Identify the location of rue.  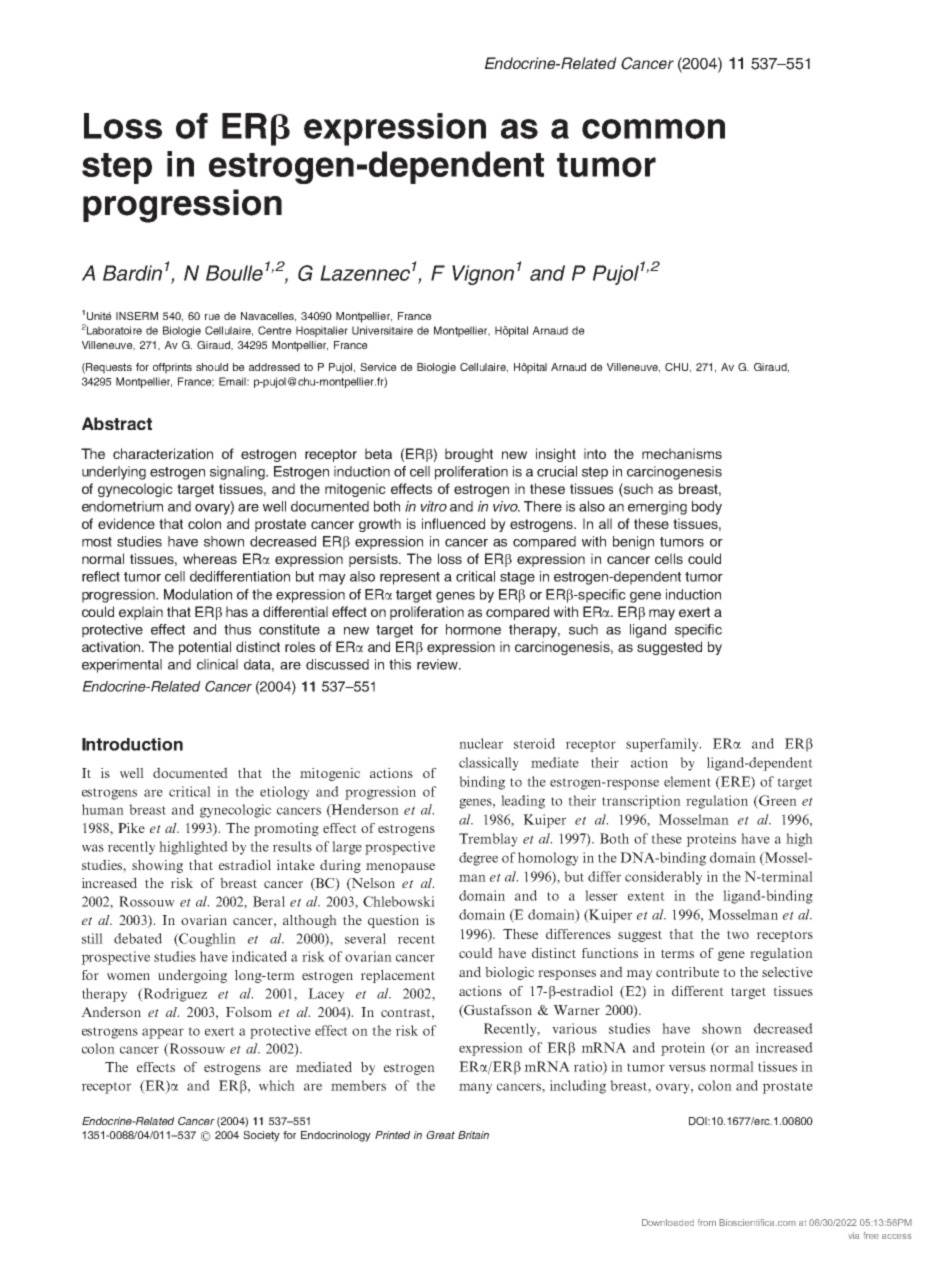
(212, 317).
